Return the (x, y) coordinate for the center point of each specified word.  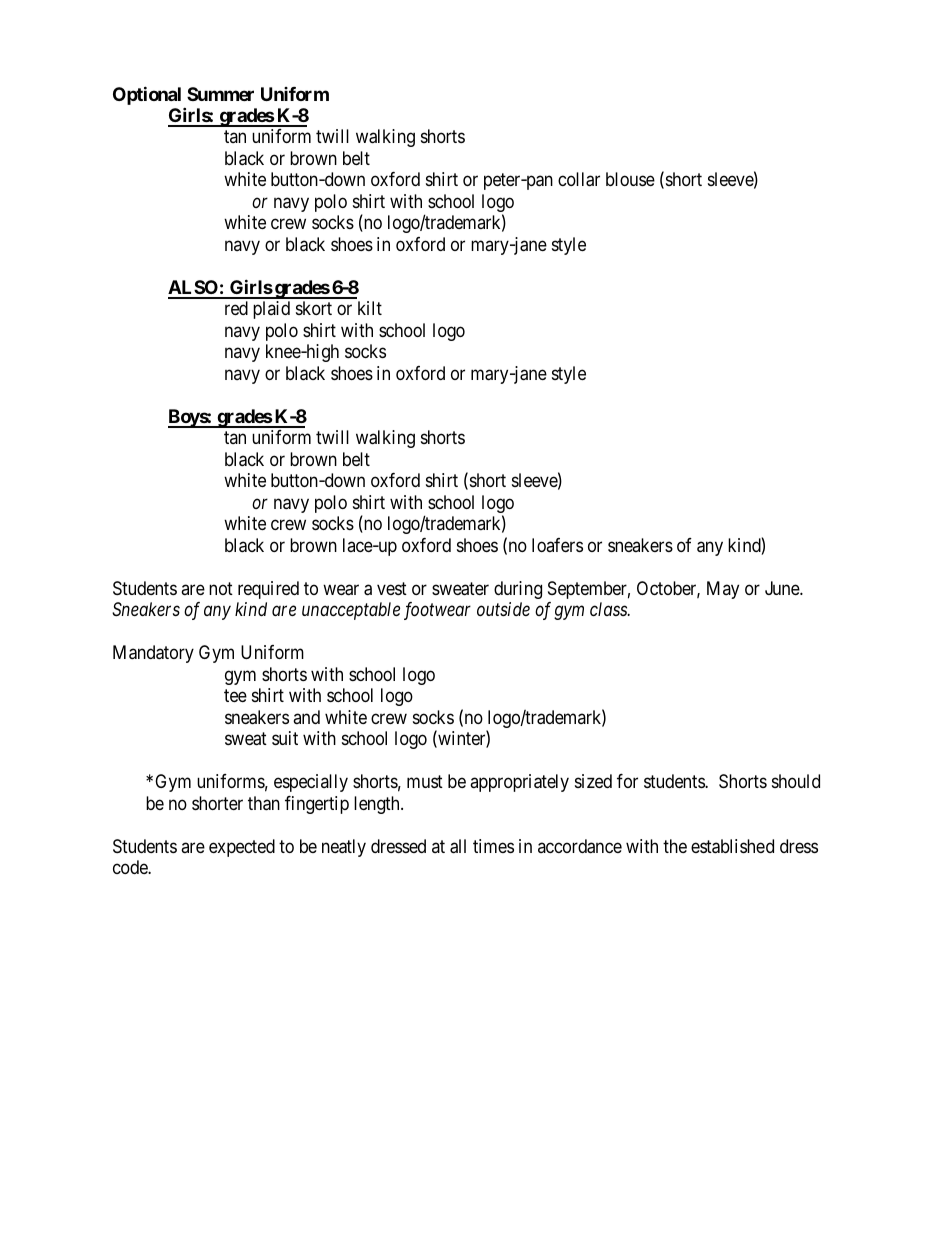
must (425, 781)
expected (242, 848)
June (783, 588)
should (796, 781)
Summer (220, 94)
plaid (271, 310)
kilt (370, 308)
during (518, 590)
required (268, 590)
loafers (557, 545)
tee (235, 695)
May (723, 590)
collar (579, 179)
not (221, 588)
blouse (630, 179)
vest (392, 588)
